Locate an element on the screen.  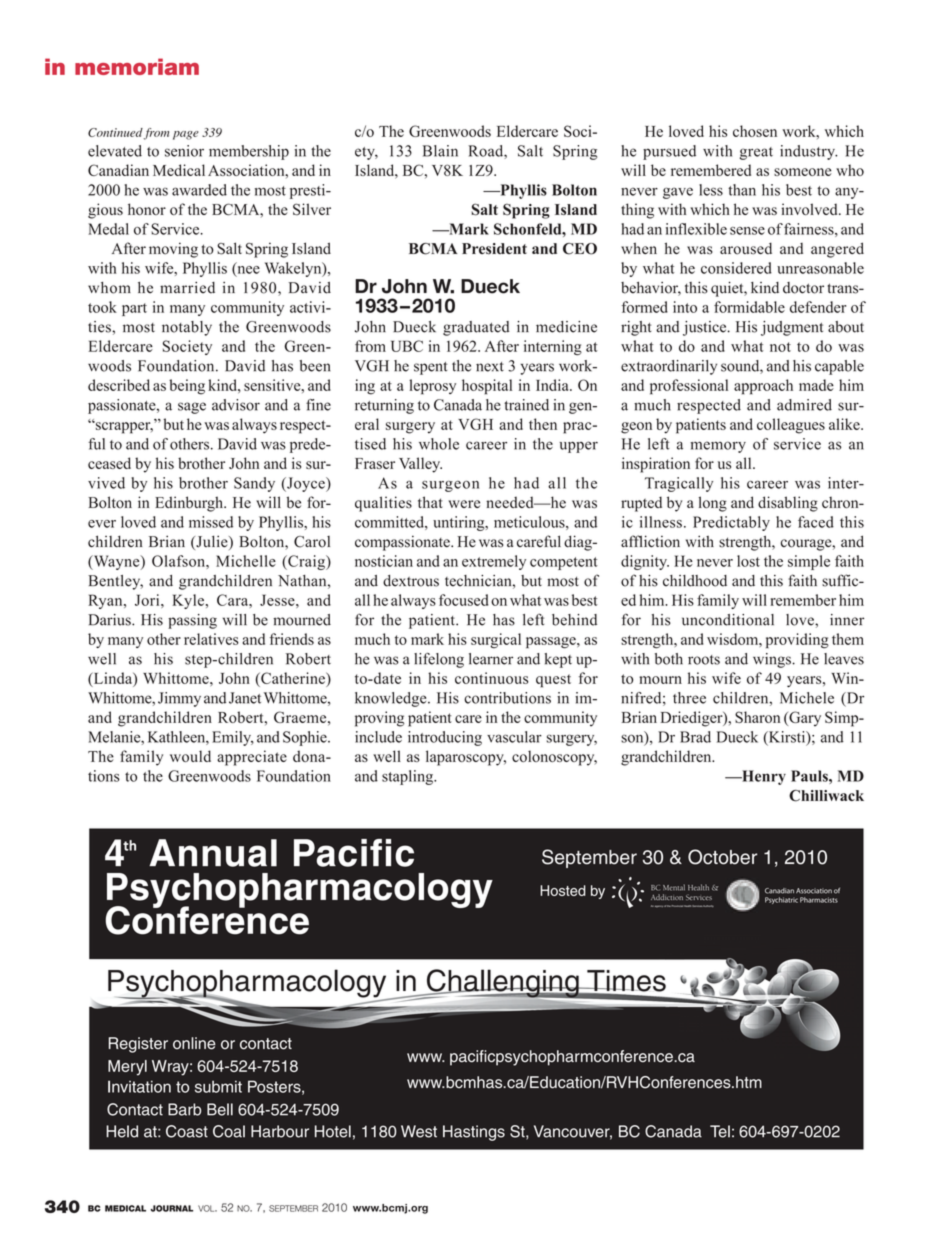
Henry is located at coordinates (763, 777).
